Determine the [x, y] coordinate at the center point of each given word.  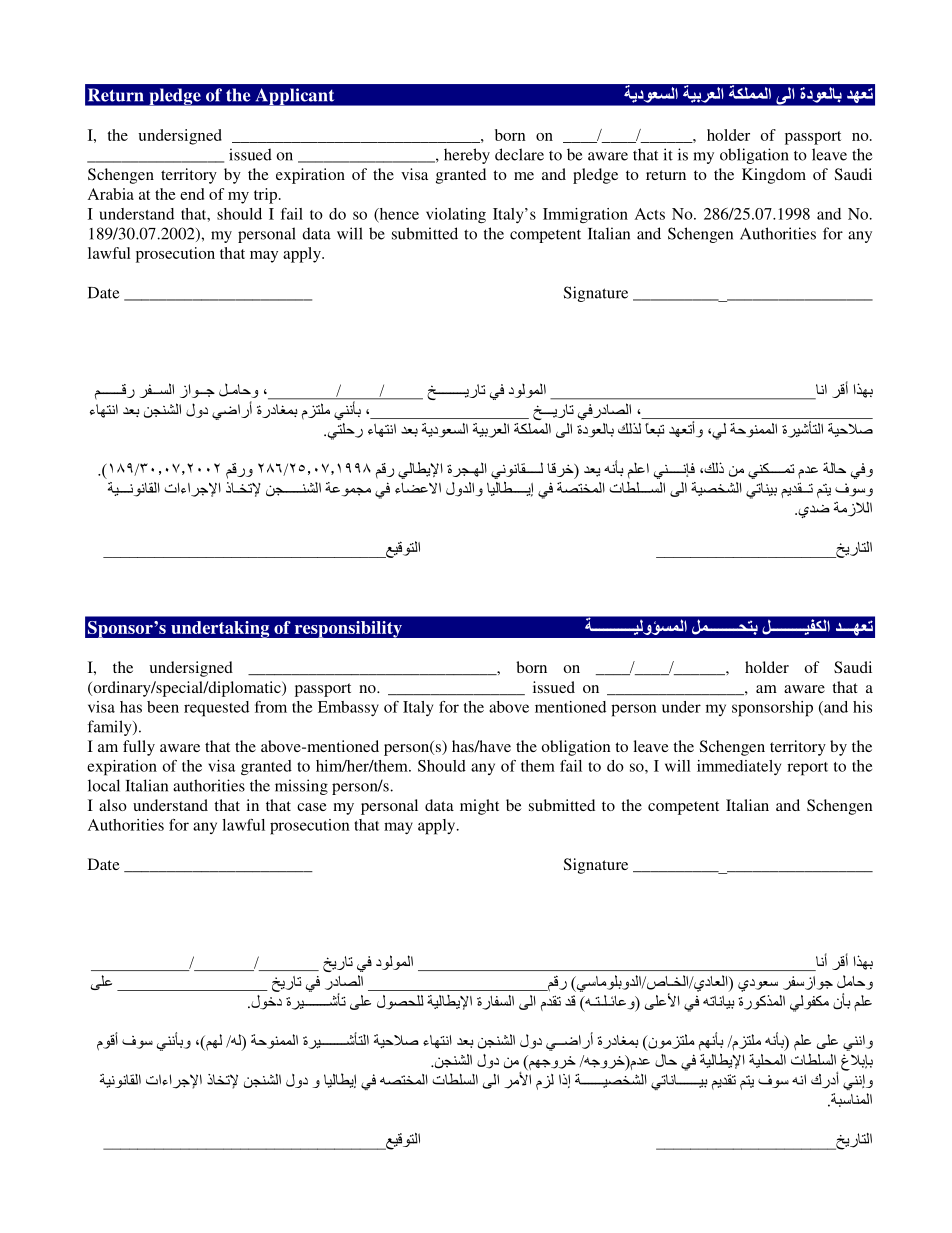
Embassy [348, 708]
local [104, 785]
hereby [467, 156]
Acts [650, 214]
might [479, 807]
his [862, 707]
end [192, 194]
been [163, 707]
